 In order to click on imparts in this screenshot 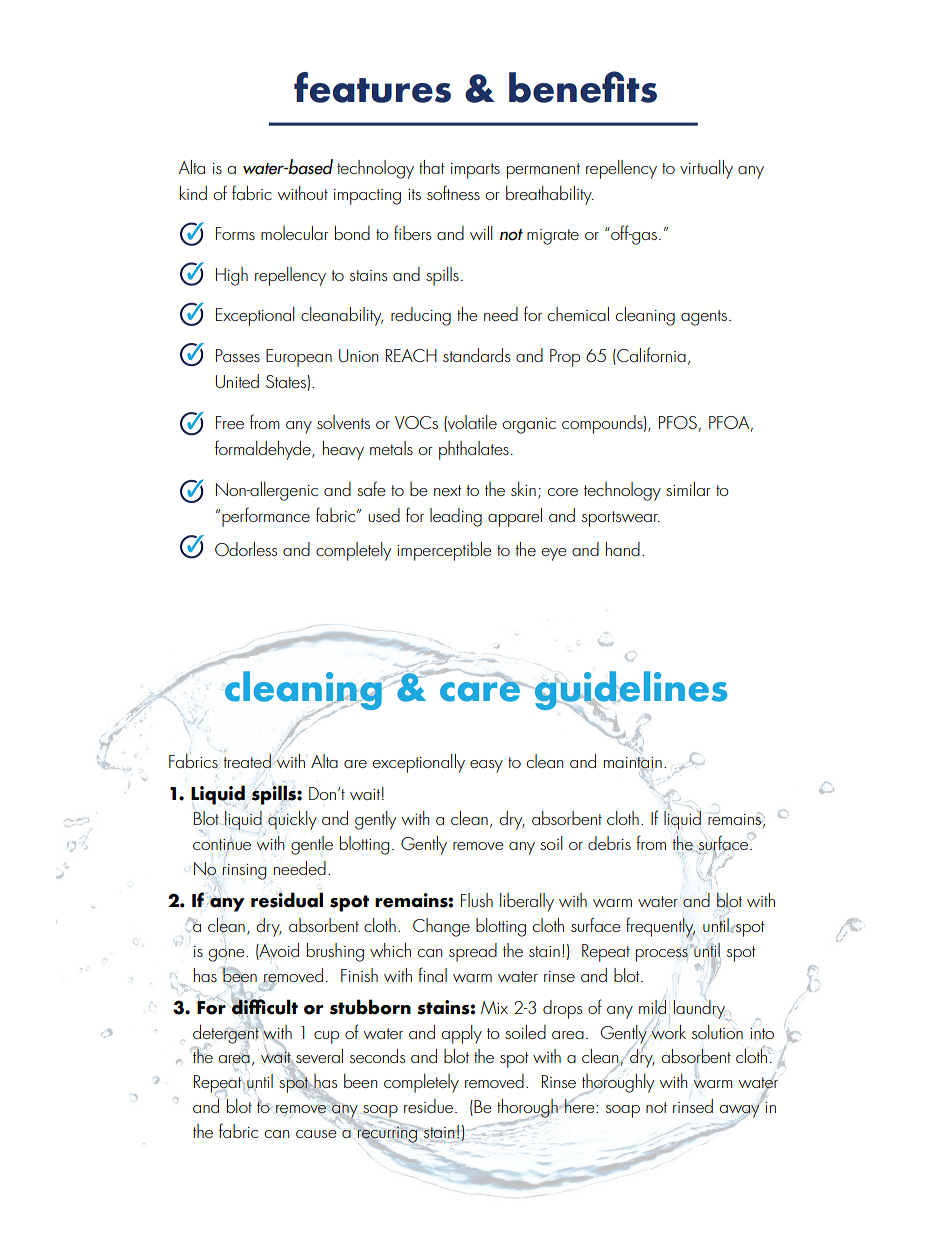, I will do `click(475, 171)`.
